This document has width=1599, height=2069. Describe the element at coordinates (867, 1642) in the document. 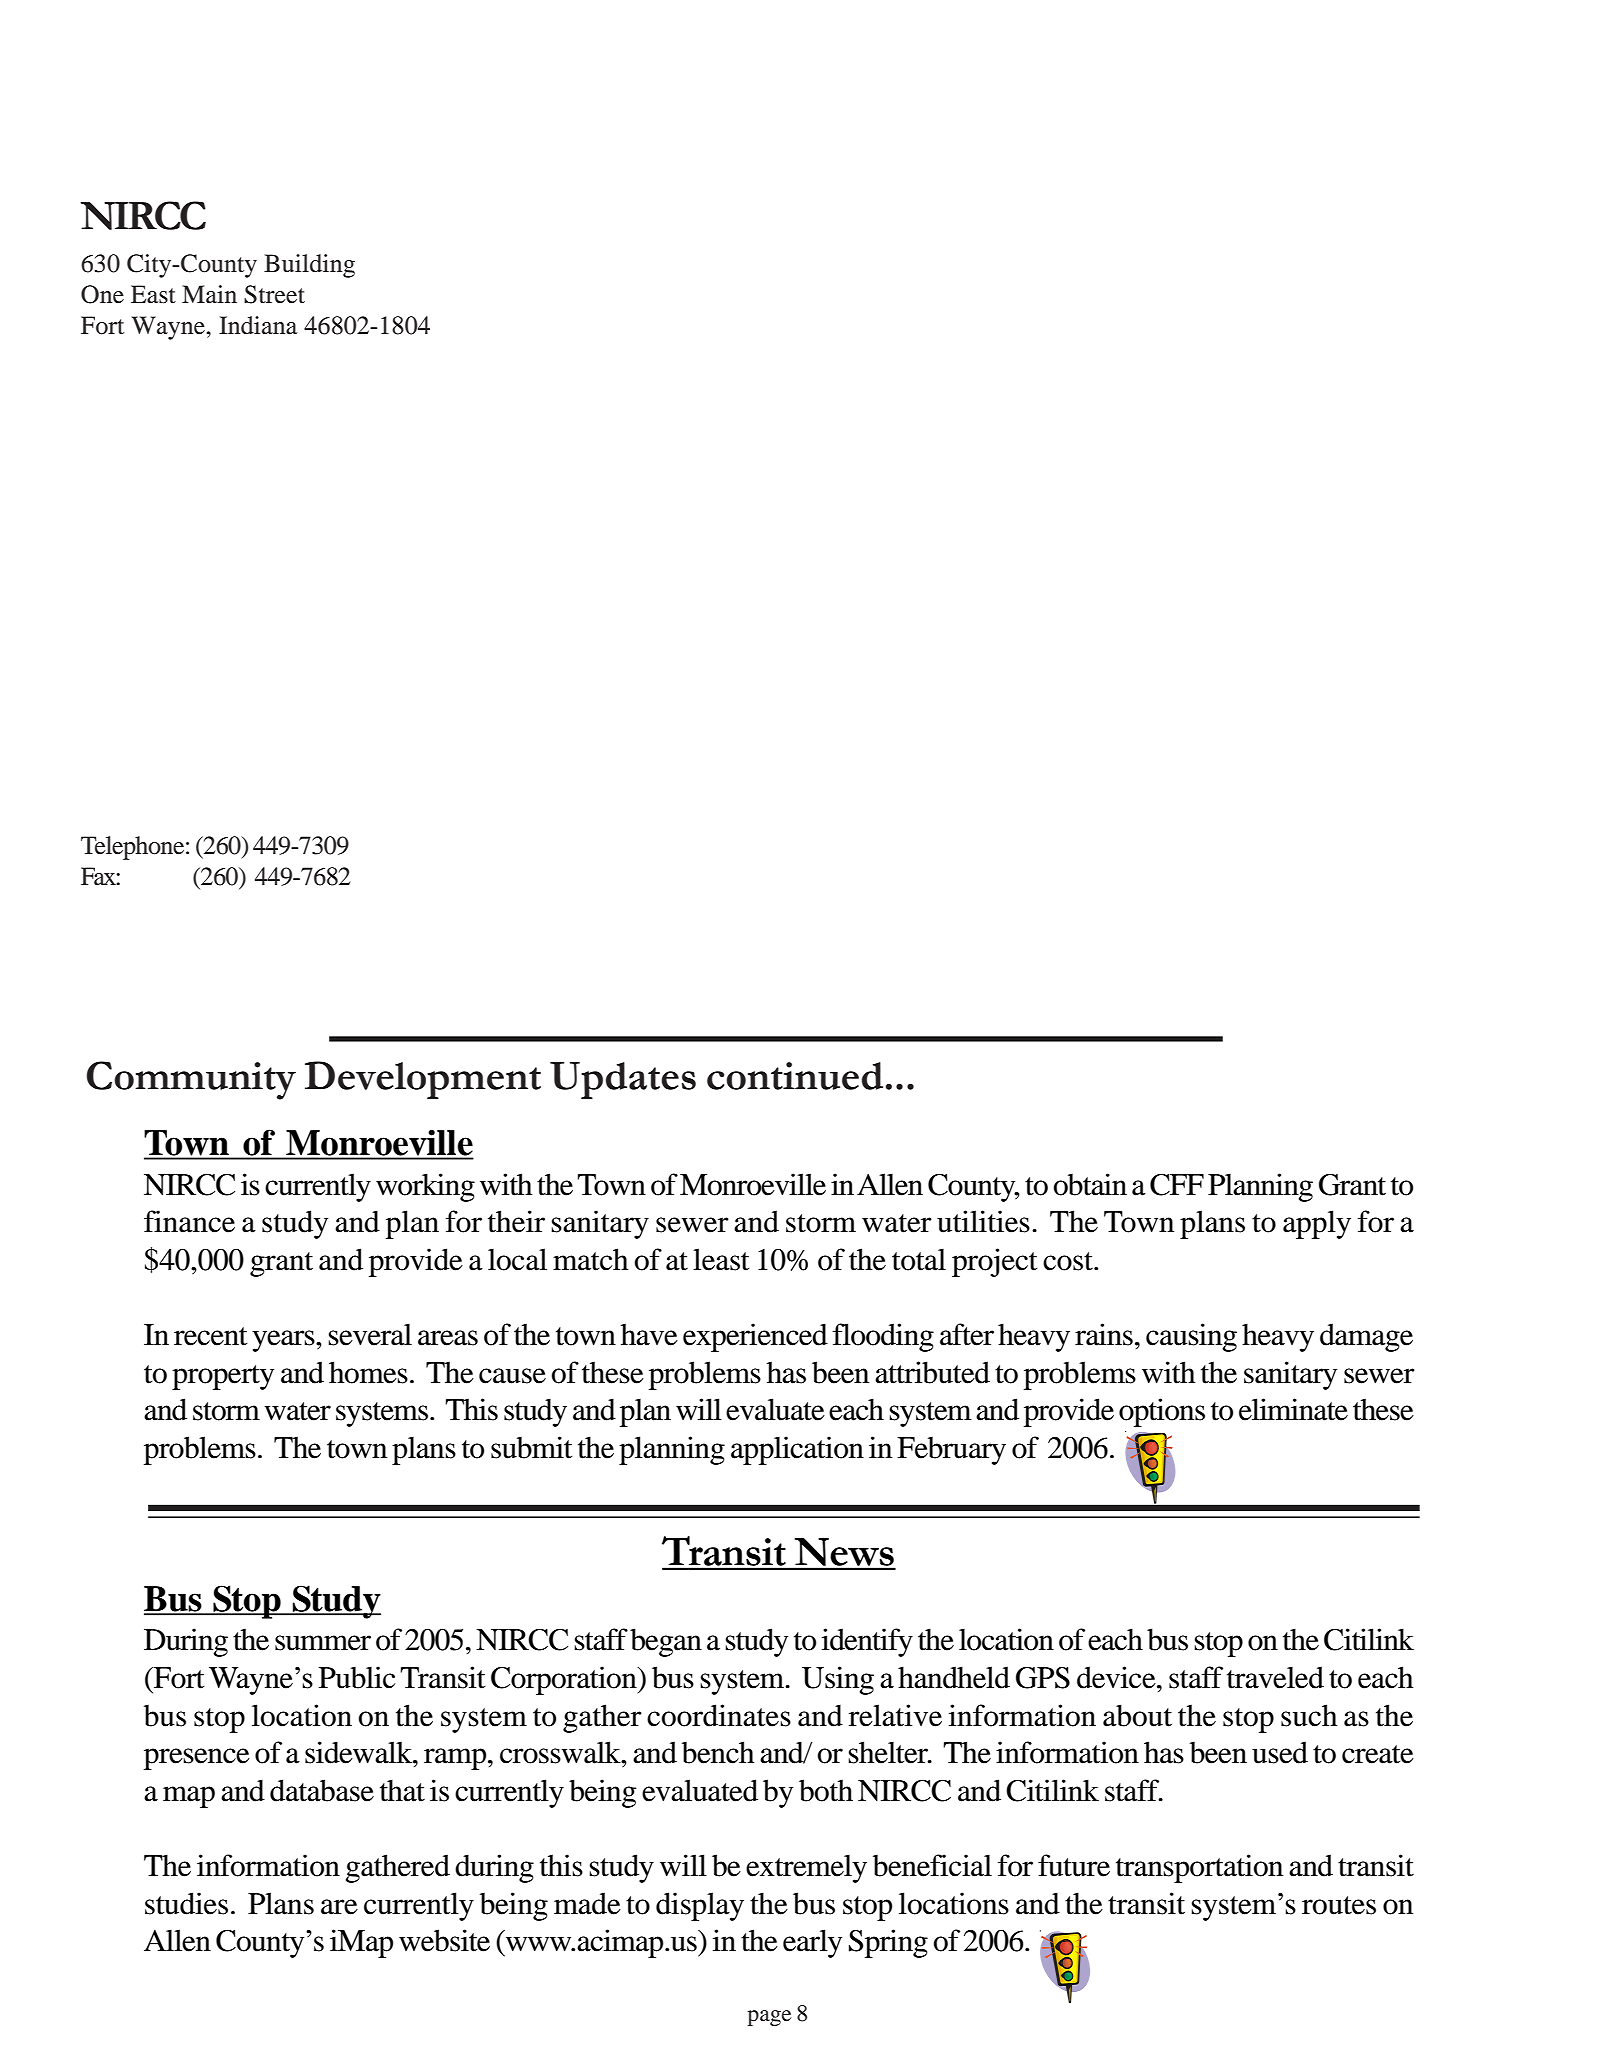

I see `identify` at that location.
